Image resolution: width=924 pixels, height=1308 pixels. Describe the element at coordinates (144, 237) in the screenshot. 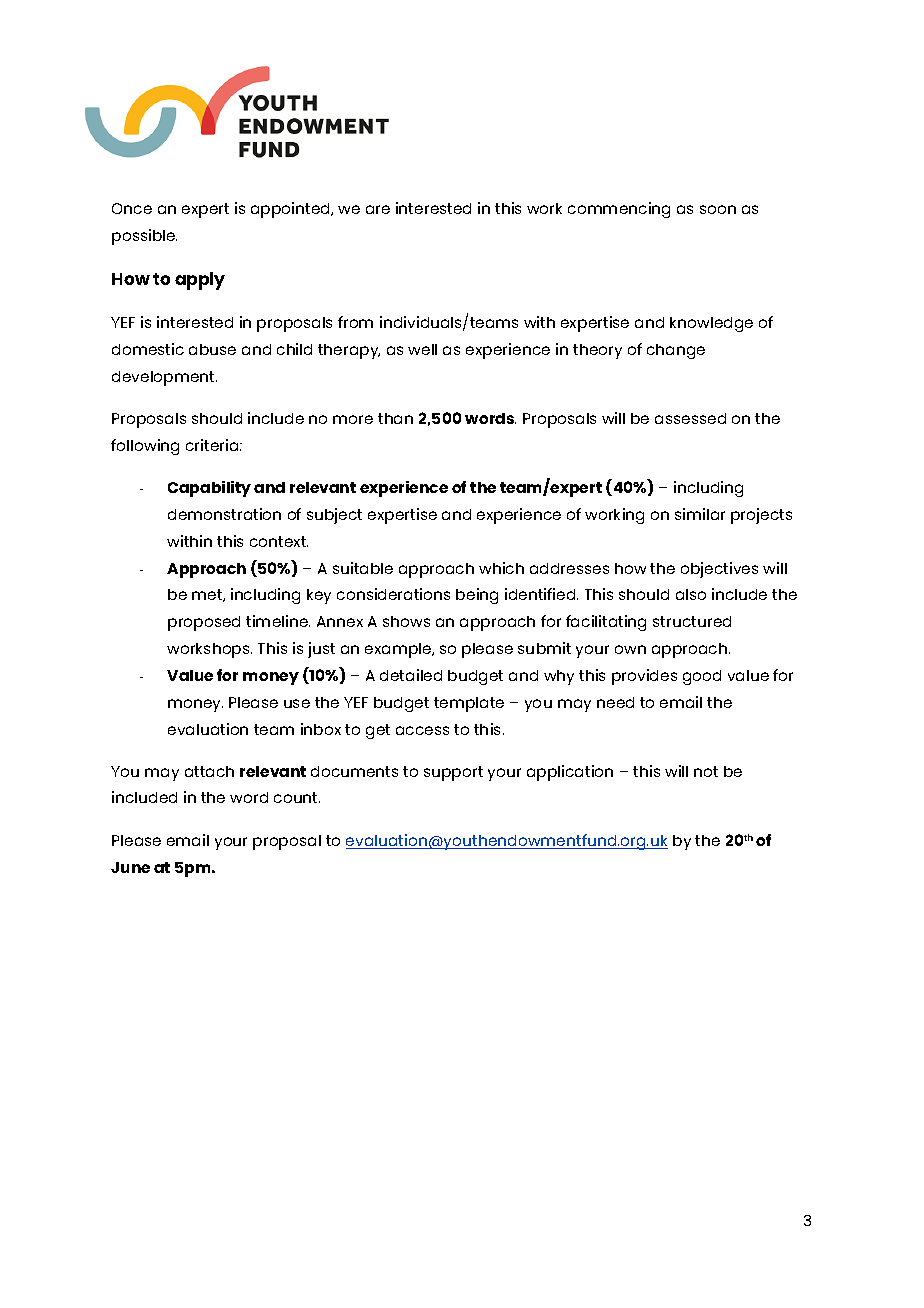

I see `possible` at that location.
